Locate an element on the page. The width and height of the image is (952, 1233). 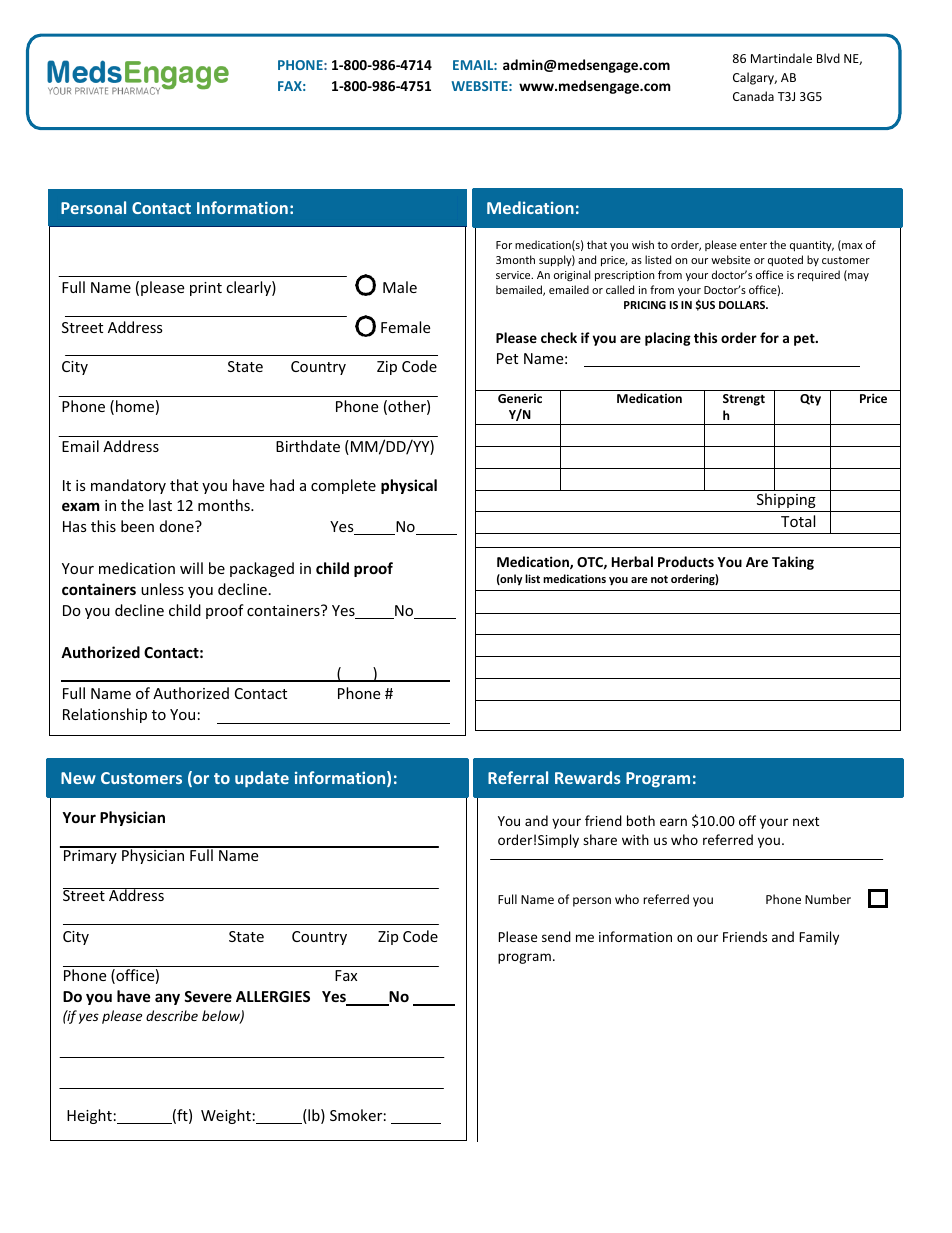
DOLLARS is located at coordinates (743, 305).
